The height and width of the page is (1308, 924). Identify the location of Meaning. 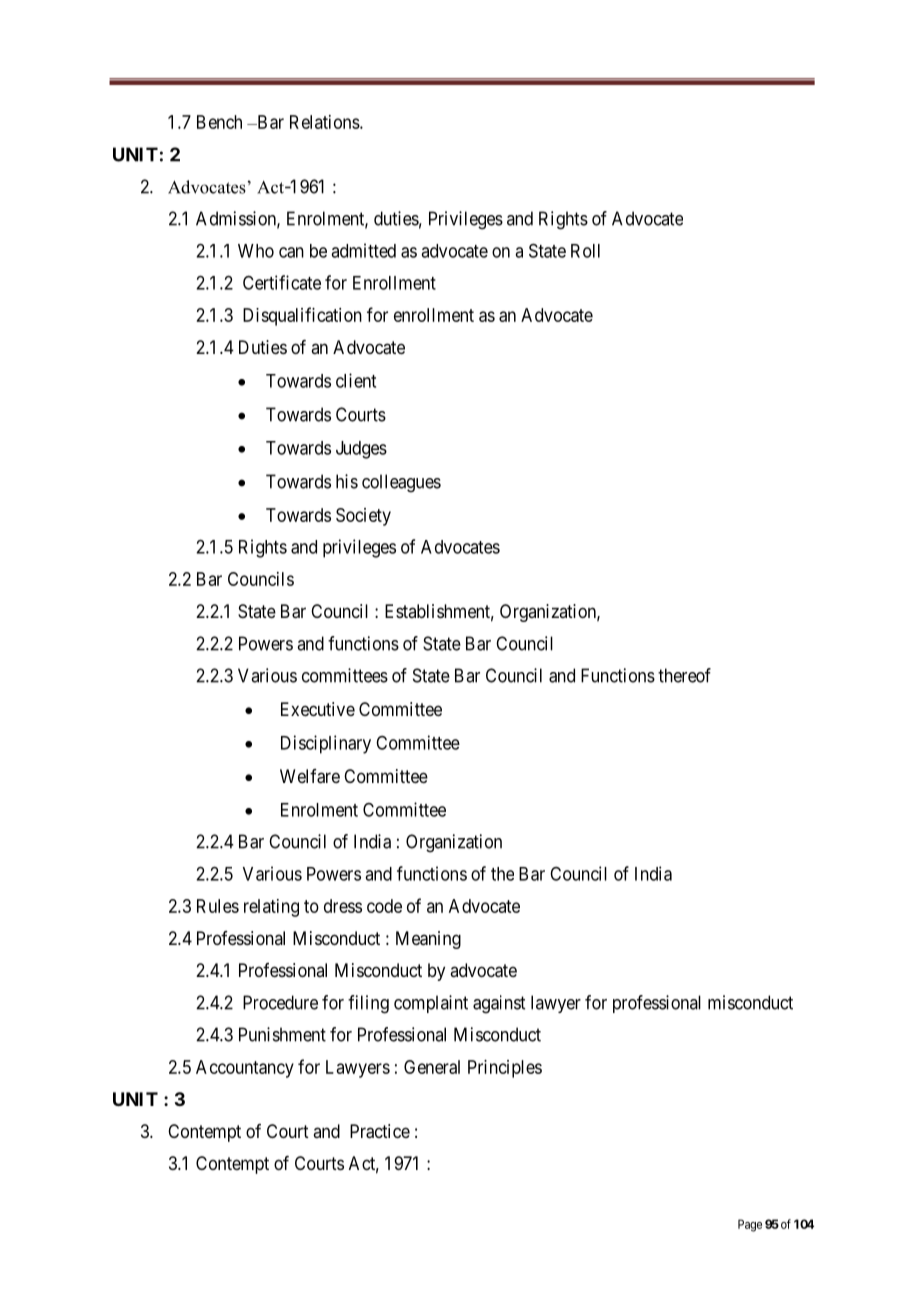
(428, 940).
